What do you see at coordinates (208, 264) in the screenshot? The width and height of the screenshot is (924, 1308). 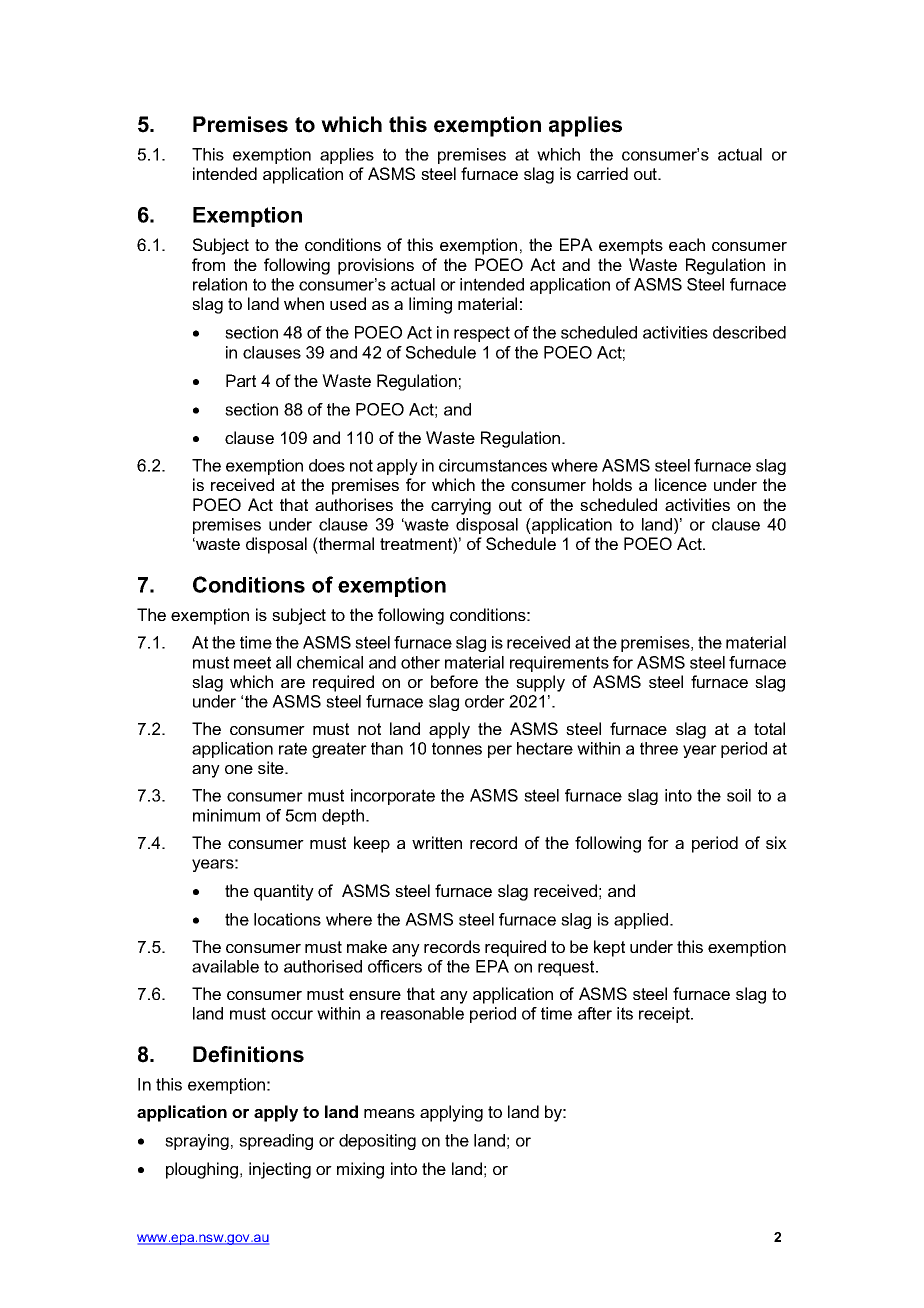 I see `from` at bounding box center [208, 264].
